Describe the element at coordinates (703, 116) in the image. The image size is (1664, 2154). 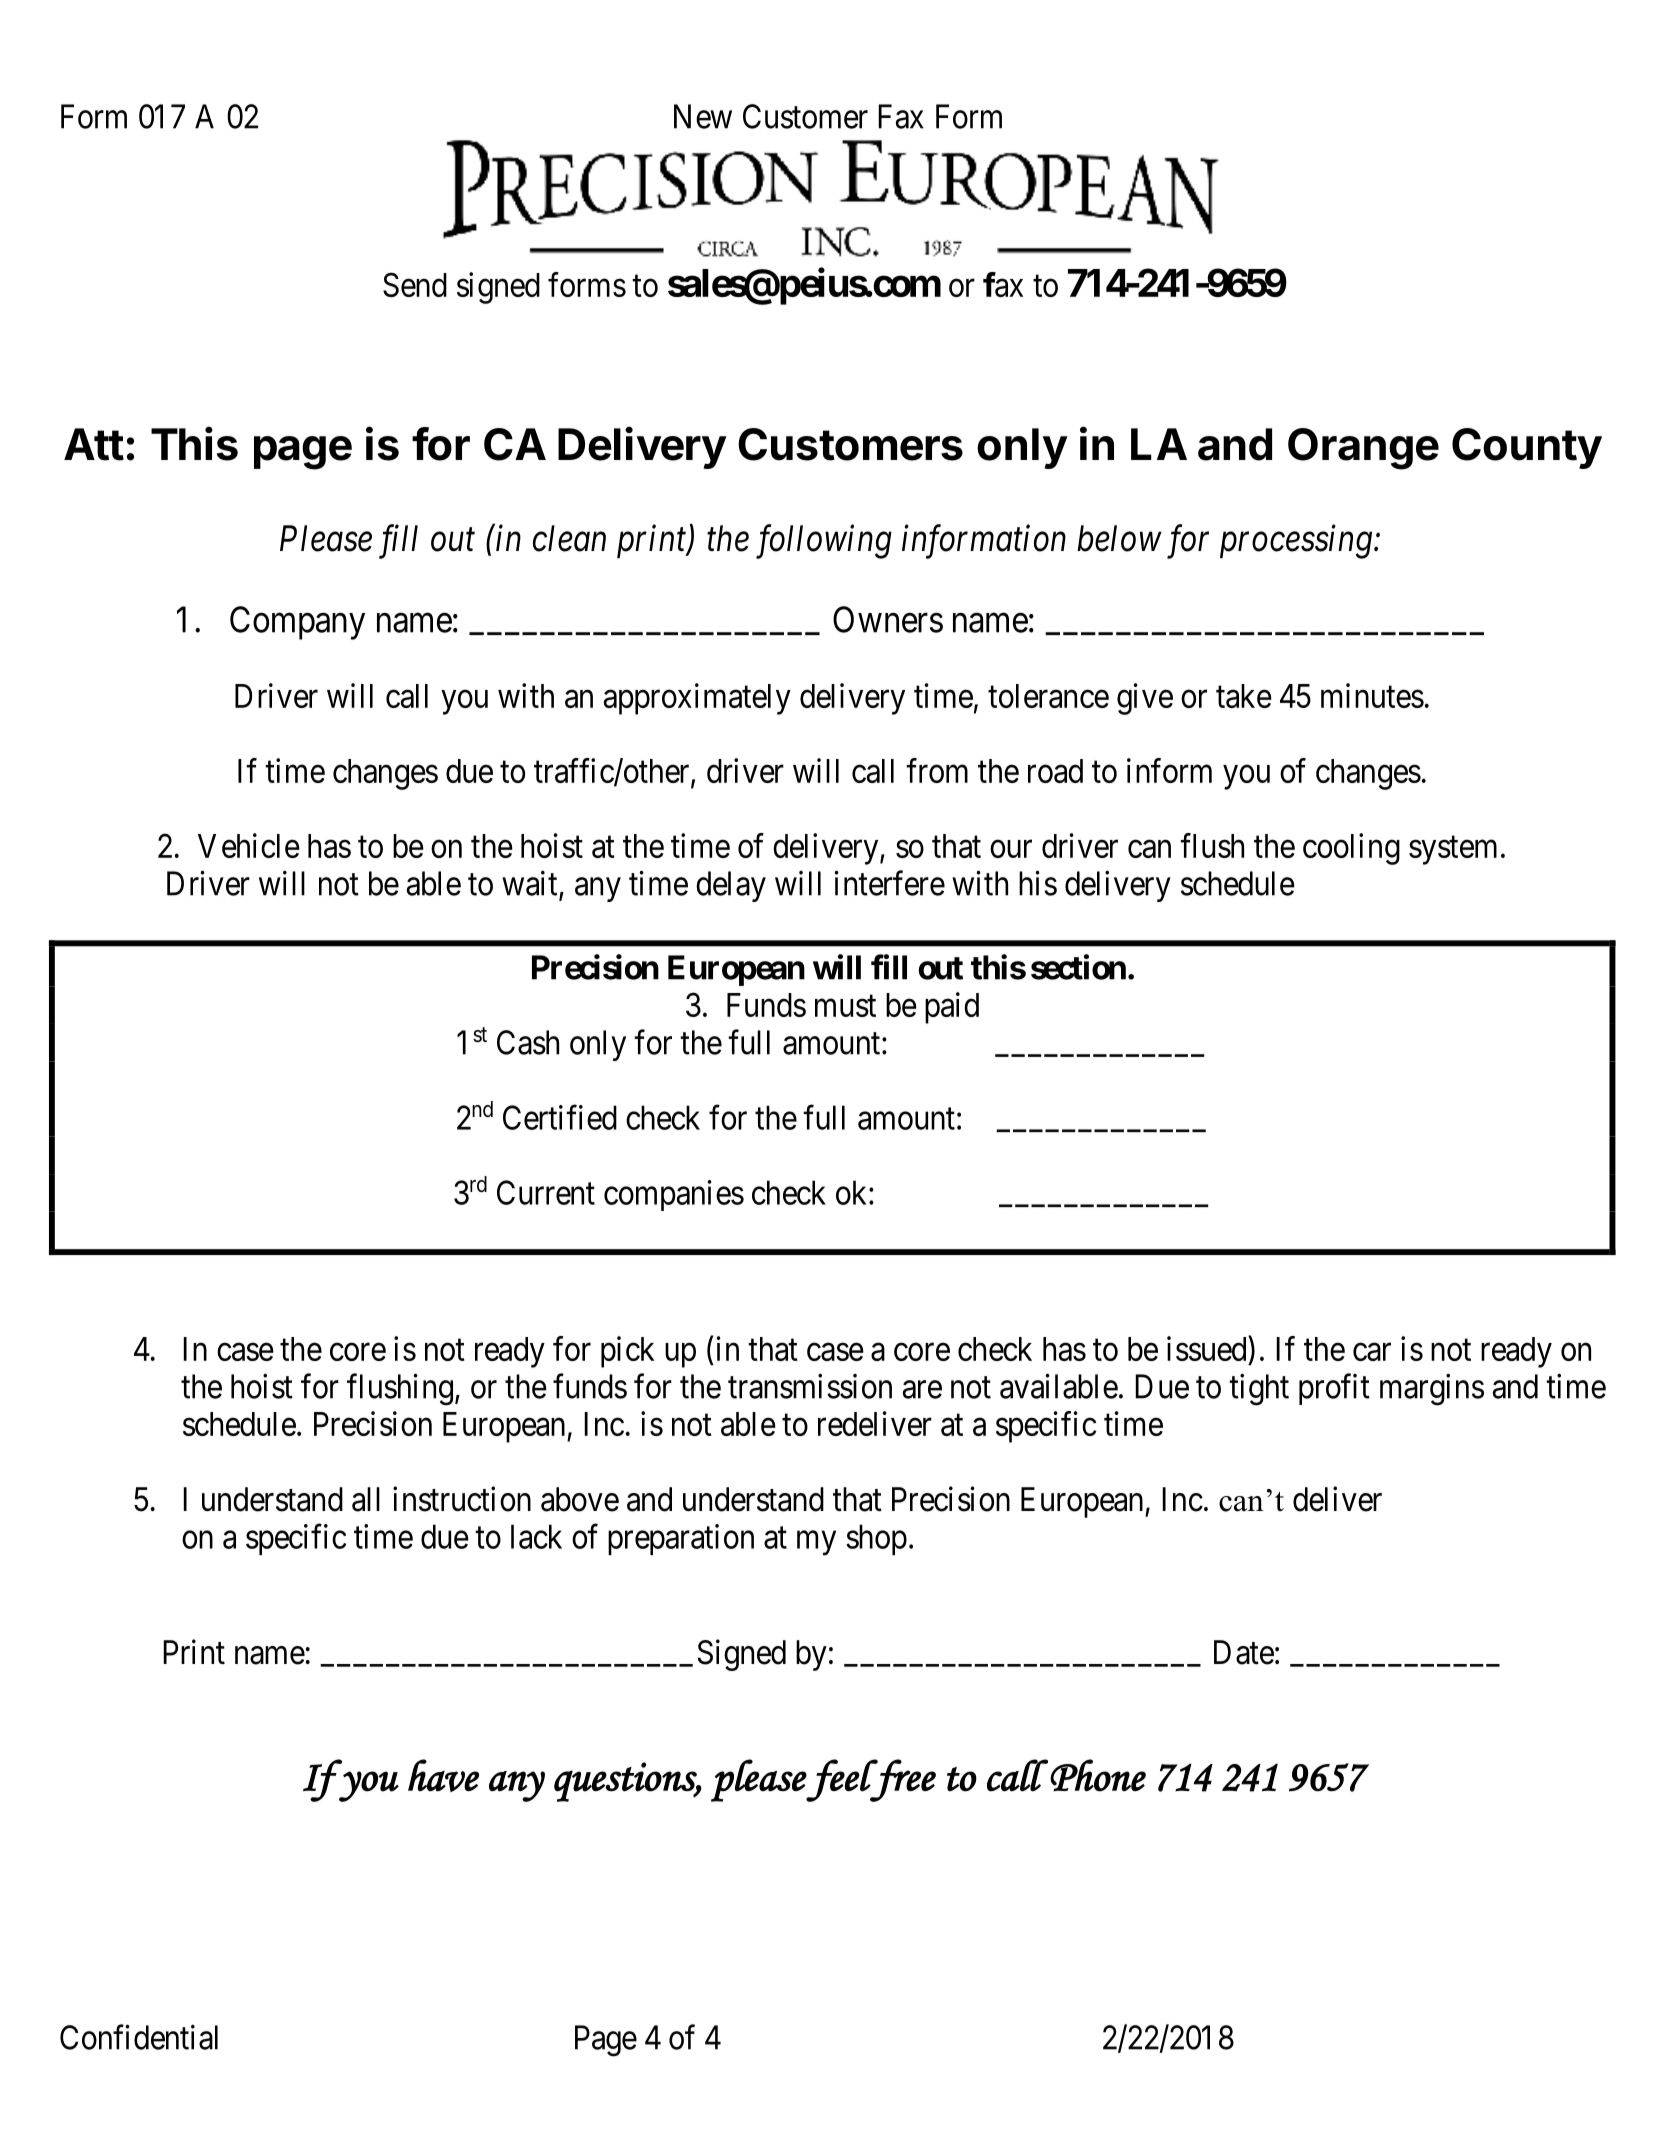
I see `New` at that location.
